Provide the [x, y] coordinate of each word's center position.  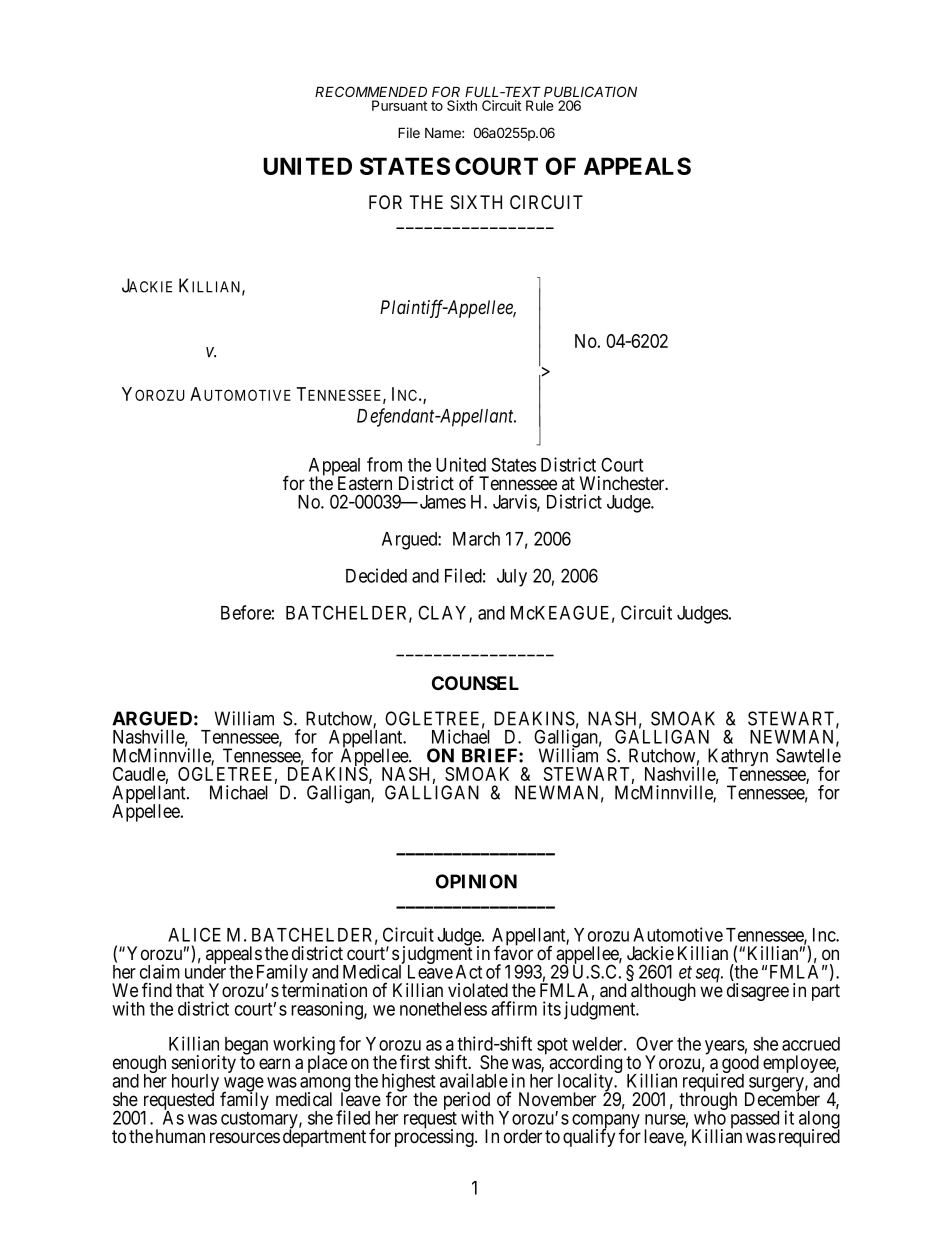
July [512, 578]
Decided [376, 575]
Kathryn [738, 758]
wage [243, 1085]
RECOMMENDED [371, 91]
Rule [540, 105]
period [467, 1102]
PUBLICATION [590, 91]
